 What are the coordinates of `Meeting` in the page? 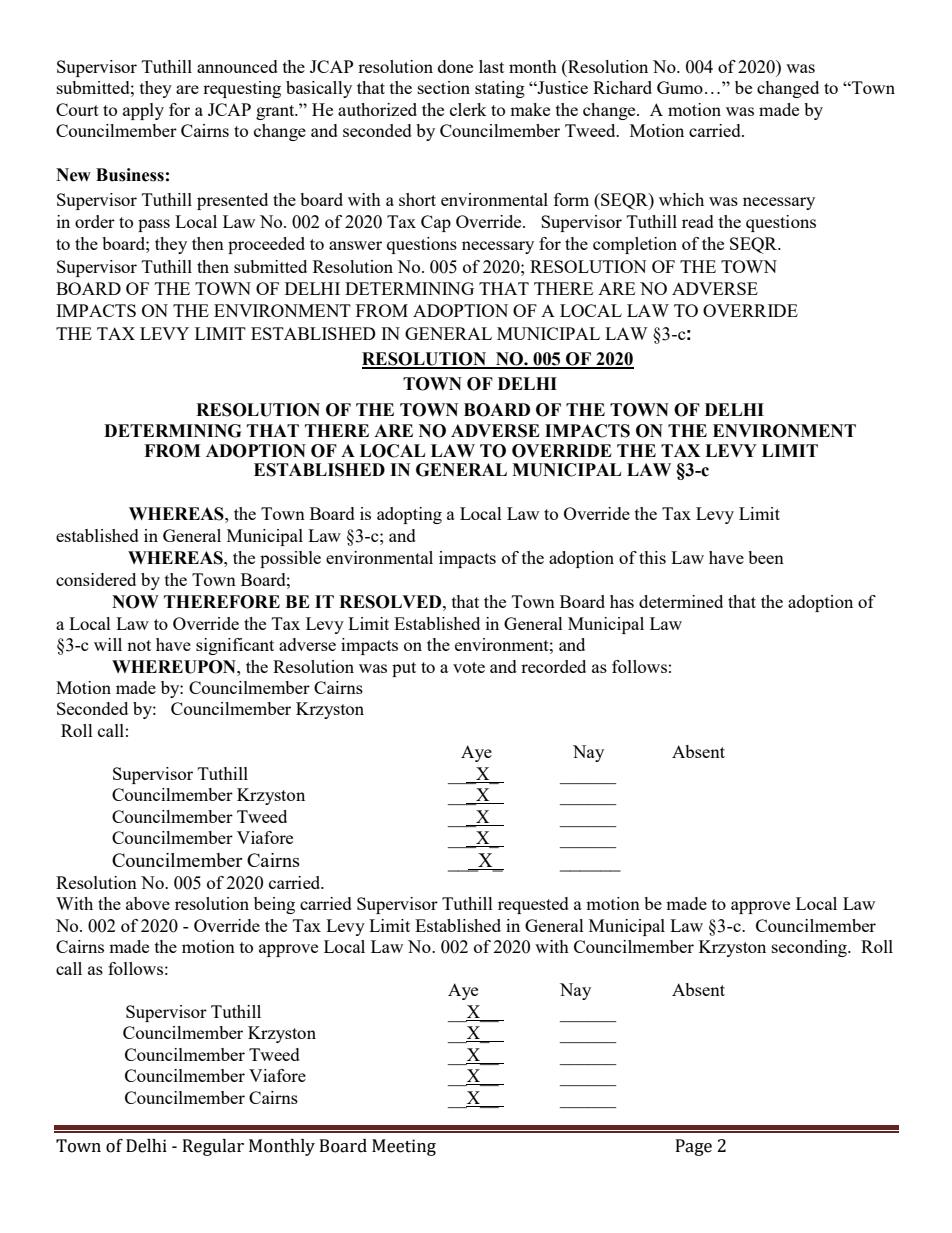 It's located at (404, 1147).
